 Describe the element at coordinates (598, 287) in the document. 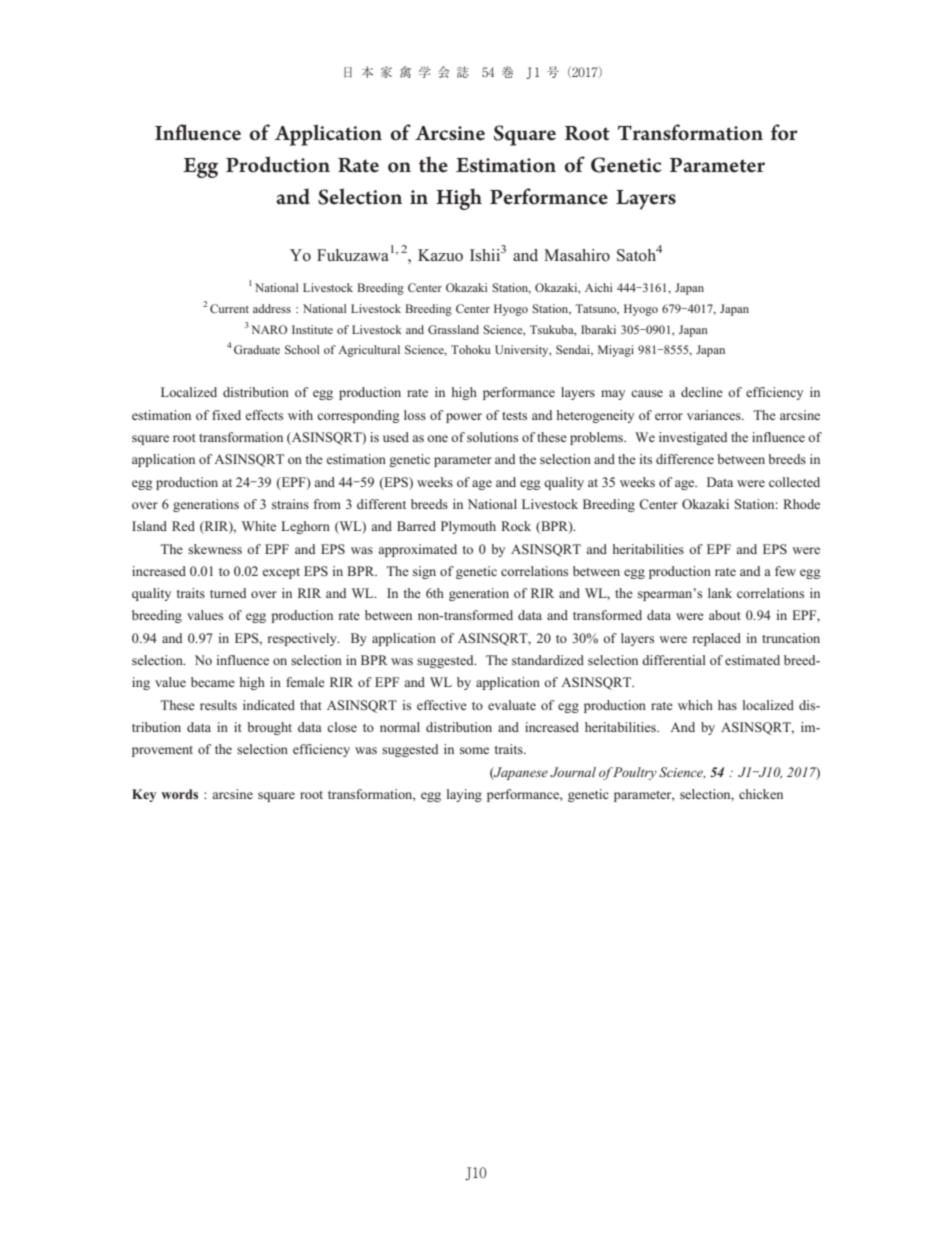

I see `Aichi` at that location.
